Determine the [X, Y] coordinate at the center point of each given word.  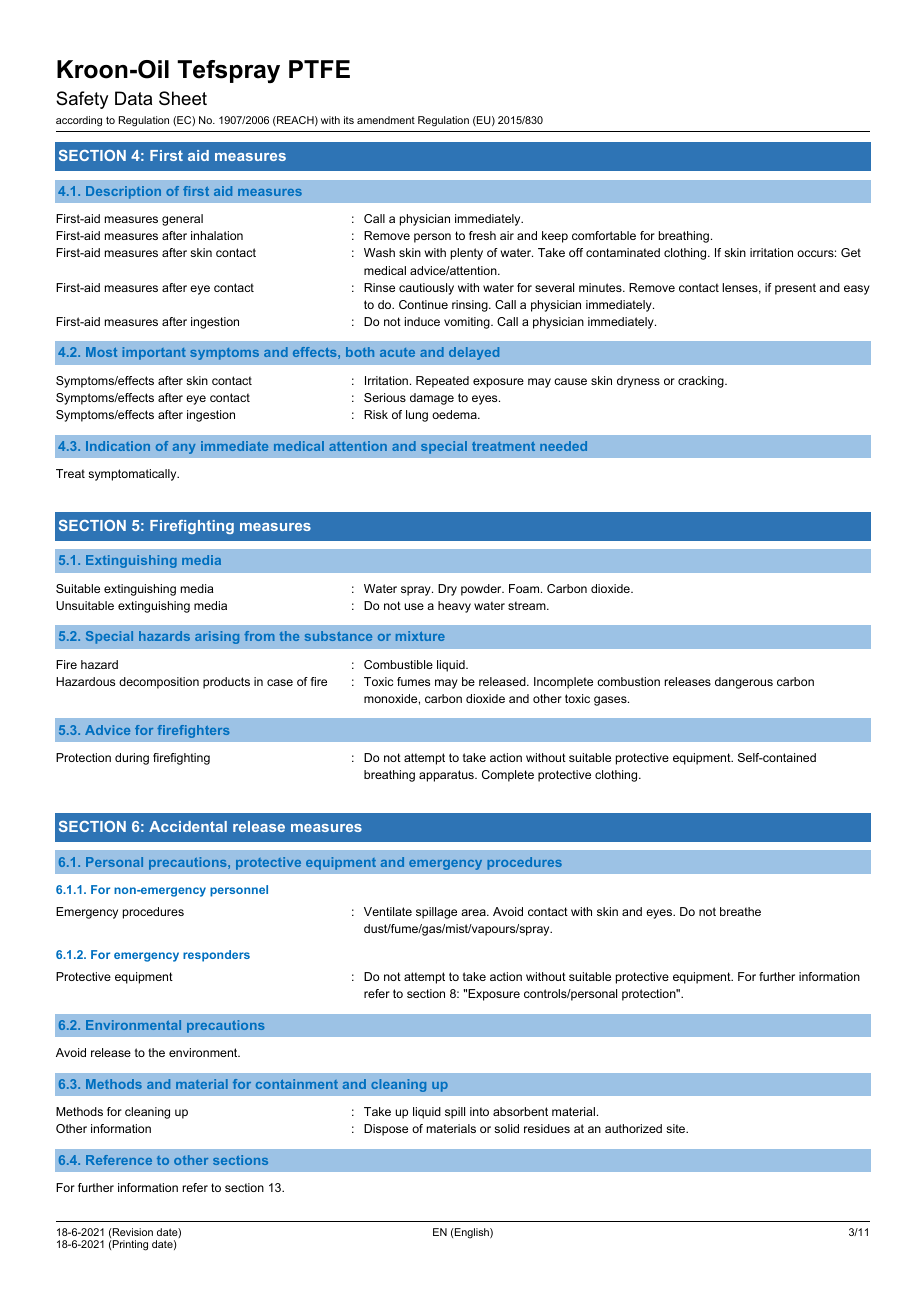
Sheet [183, 98]
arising [217, 637]
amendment [386, 120]
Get [851, 252]
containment [297, 1084]
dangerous [744, 683]
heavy [454, 607]
